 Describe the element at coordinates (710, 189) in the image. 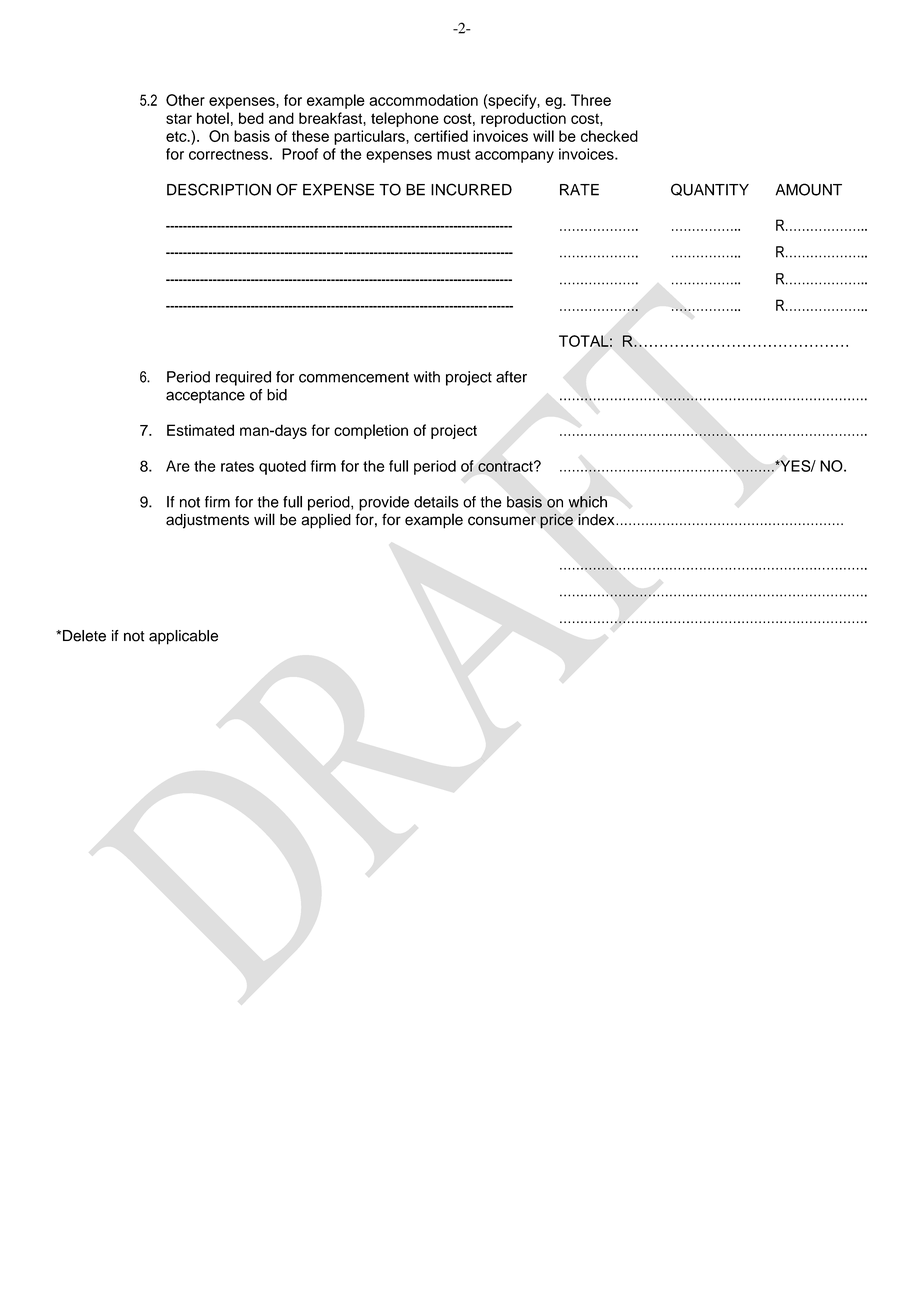

I see `QUANTITY` at that location.
